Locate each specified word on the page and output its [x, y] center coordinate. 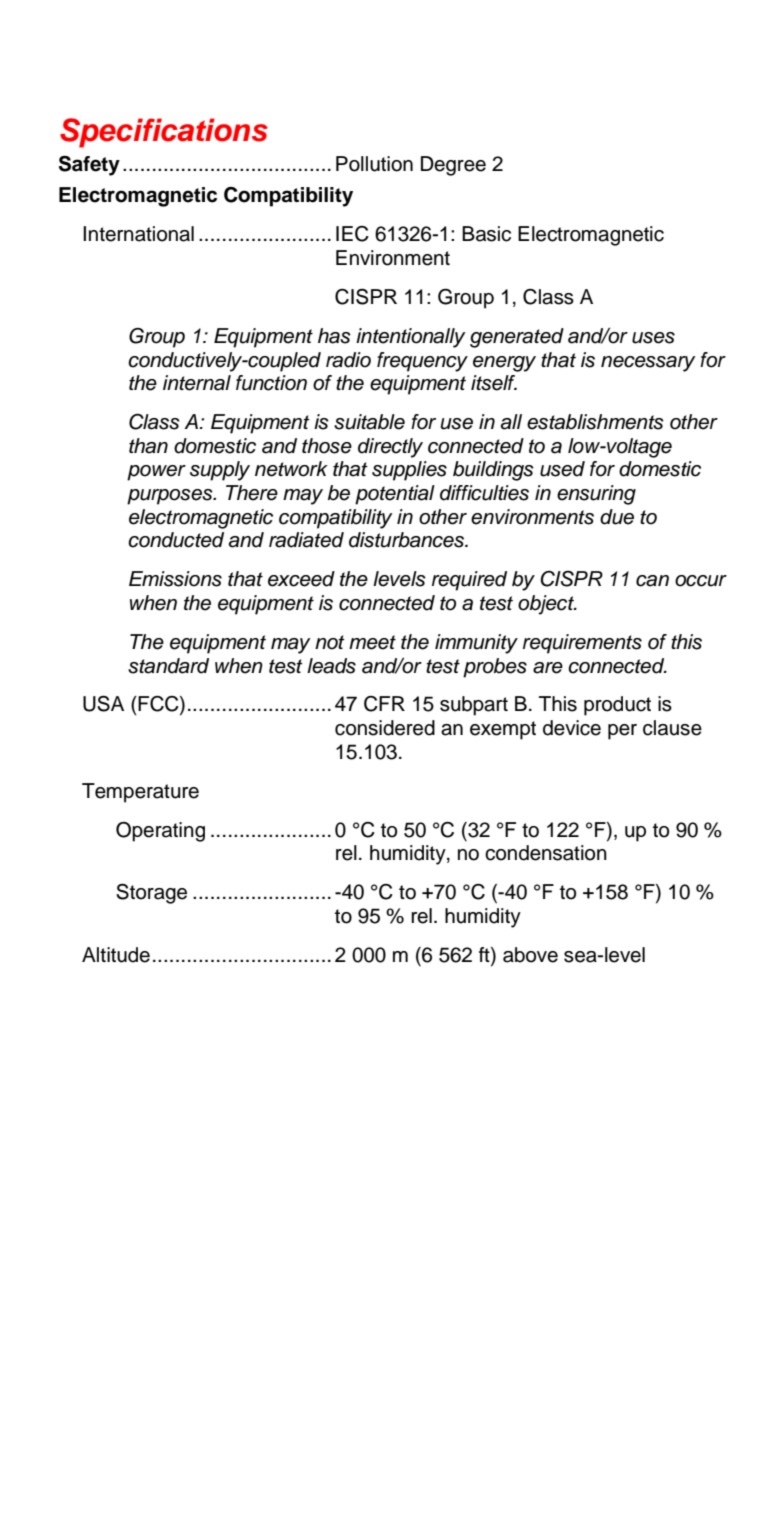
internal [197, 383]
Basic [486, 234]
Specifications [164, 133]
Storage [151, 893]
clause [672, 728]
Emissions [175, 579]
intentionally [411, 338]
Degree [453, 166]
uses [653, 338]
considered [385, 728]
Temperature [140, 793]
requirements [582, 644]
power [156, 473]
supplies [409, 471]
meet [372, 642]
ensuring [596, 495]
